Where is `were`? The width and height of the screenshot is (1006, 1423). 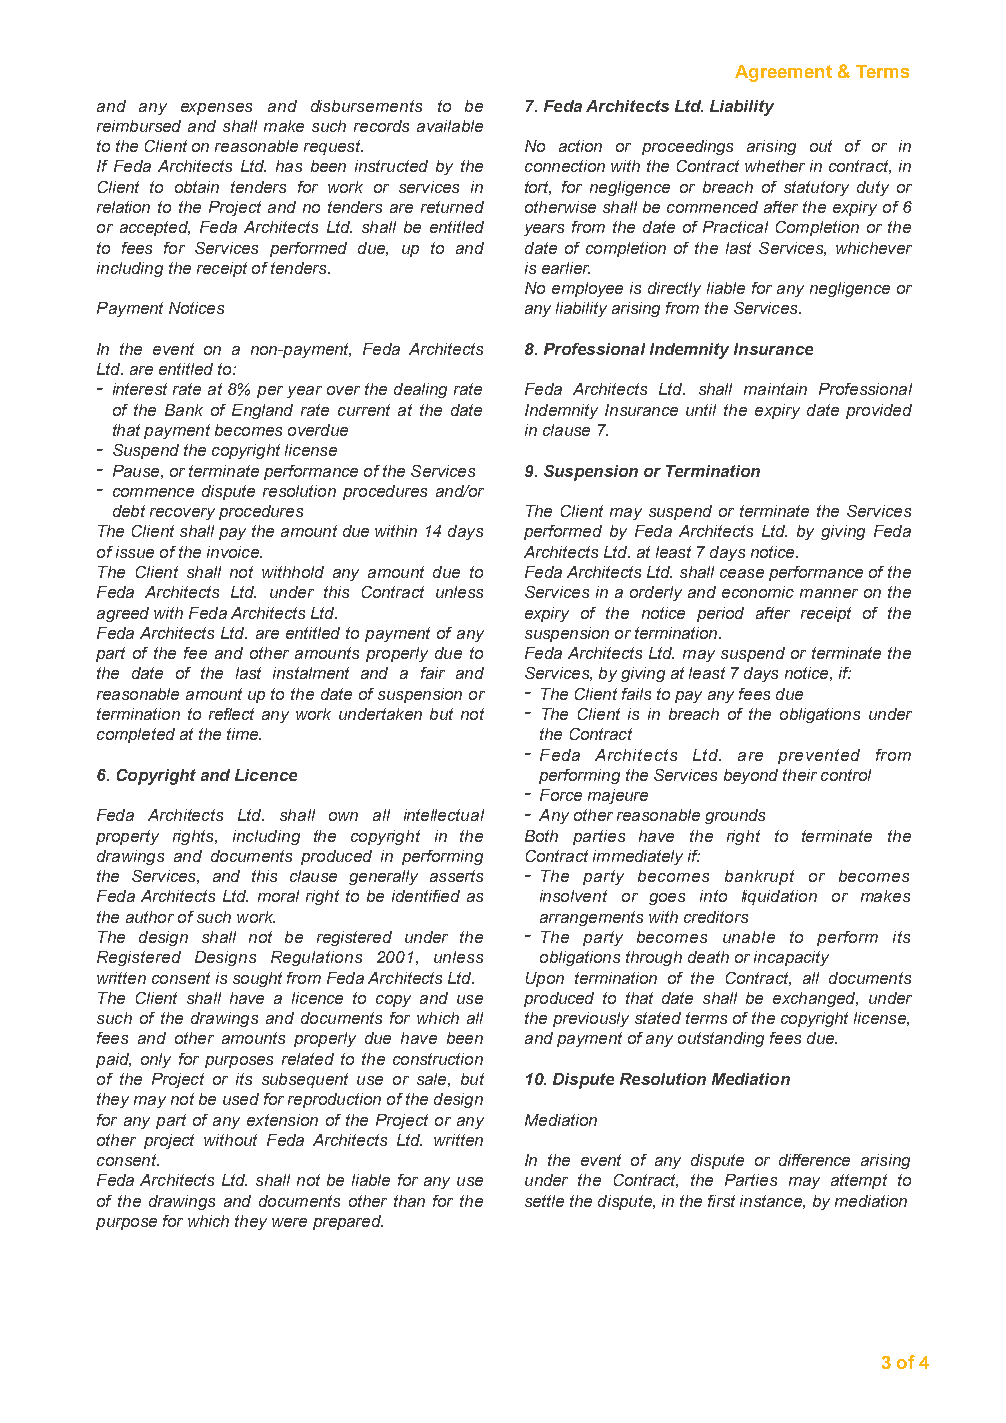
were is located at coordinates (289, 1222).
